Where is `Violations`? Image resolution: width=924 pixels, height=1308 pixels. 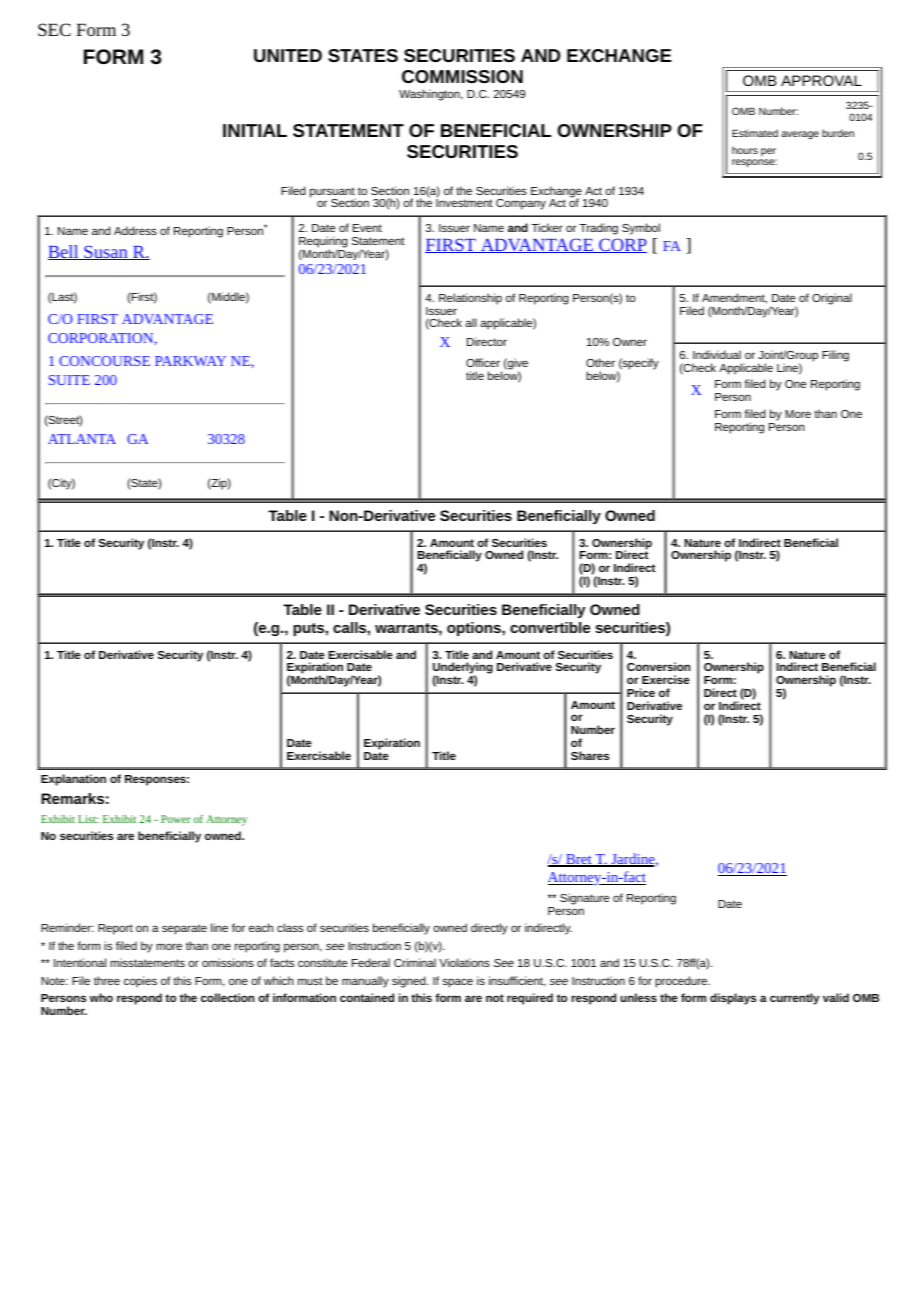 Violations is located at coordinates (464, 962).
